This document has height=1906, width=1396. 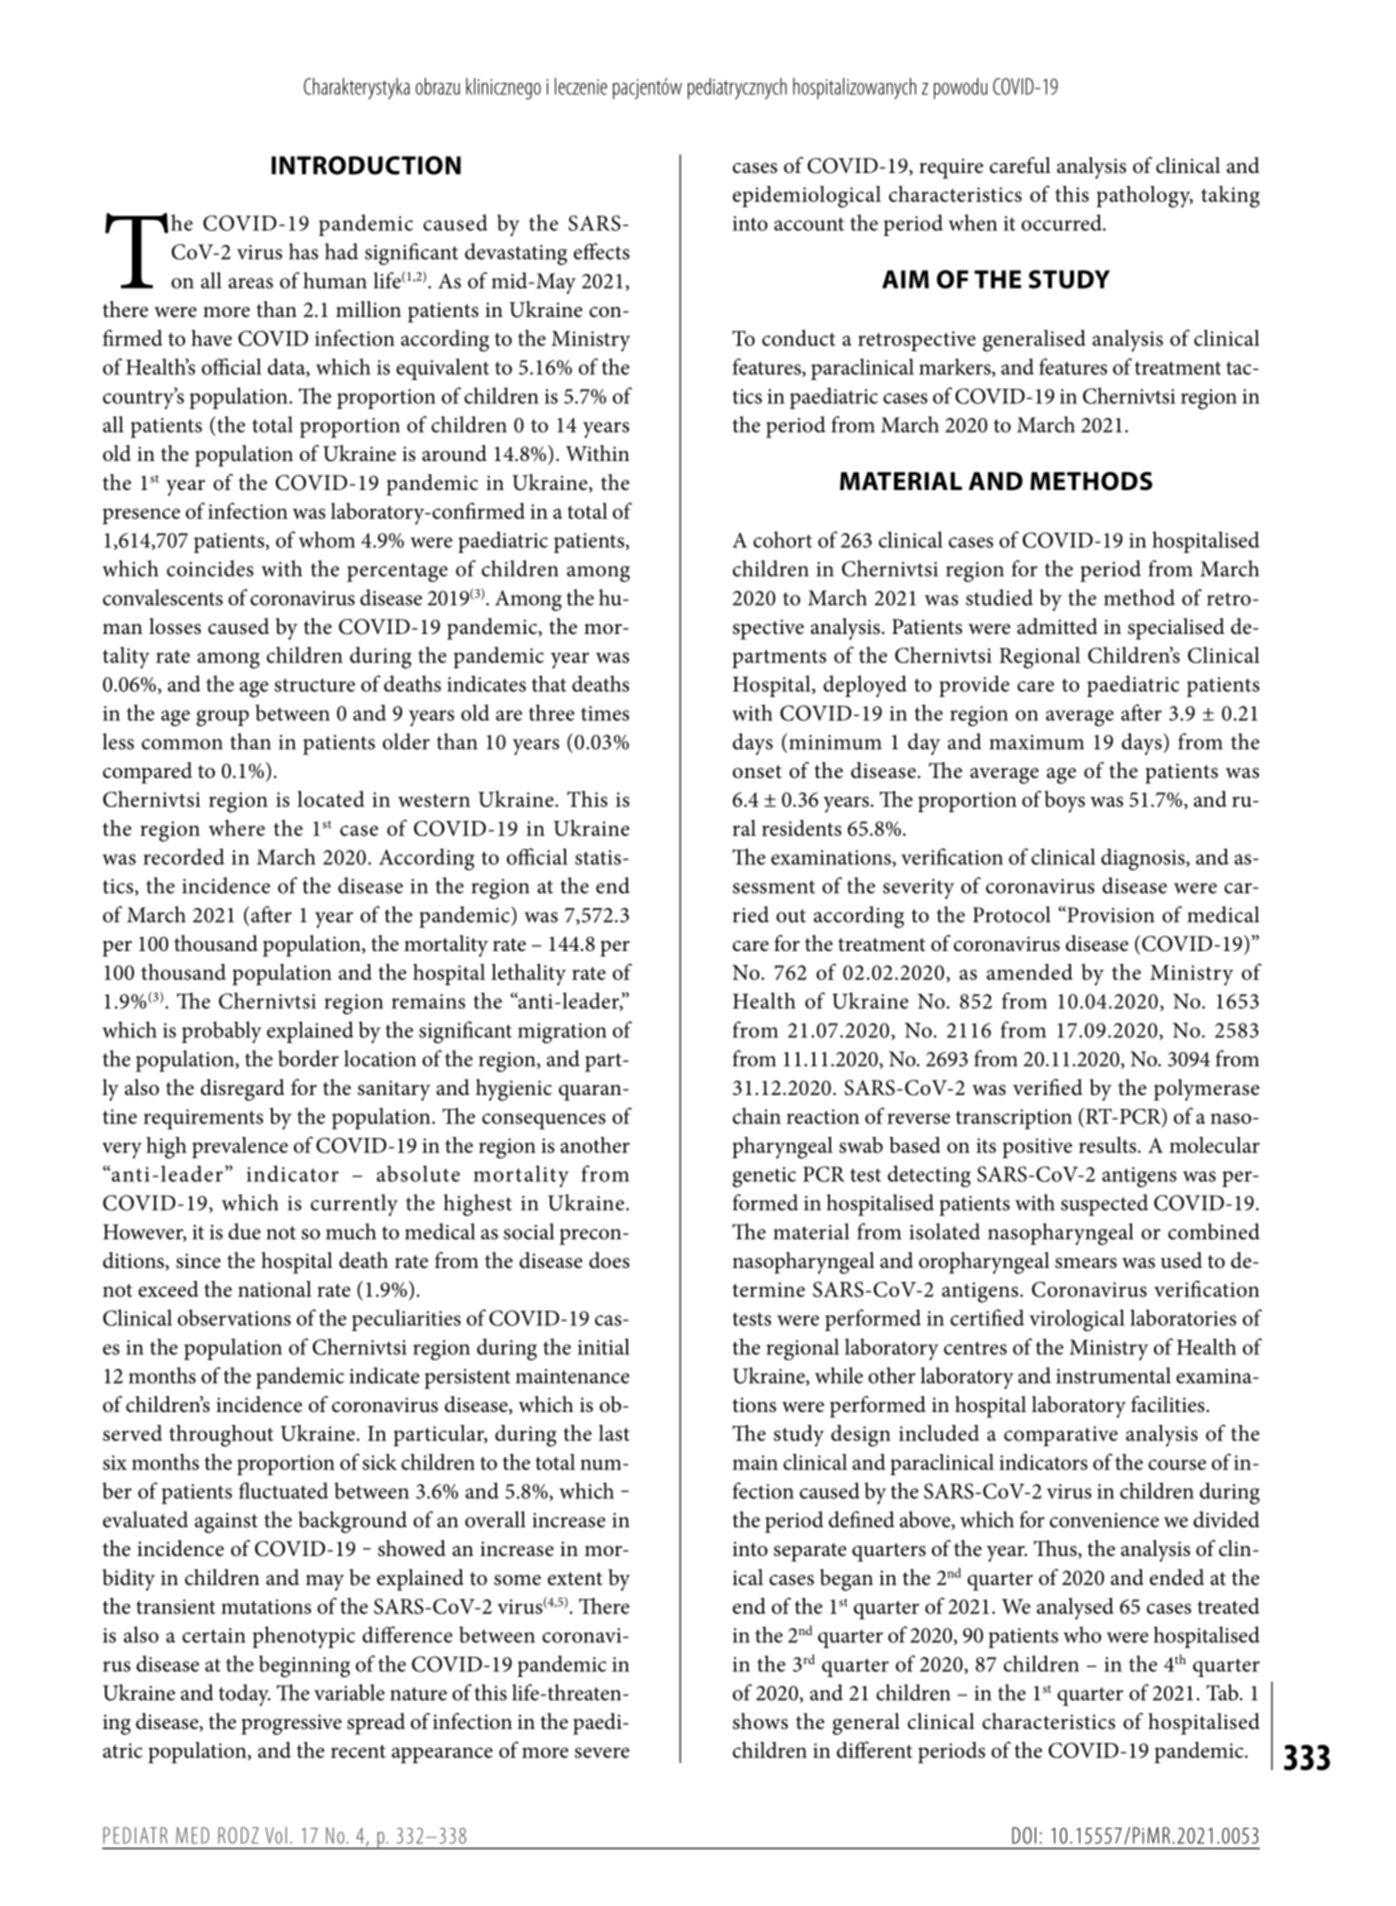 What do you see at coordinates (210, 568) in the document?
I see `coincides` at bounding box center [210, 568].
